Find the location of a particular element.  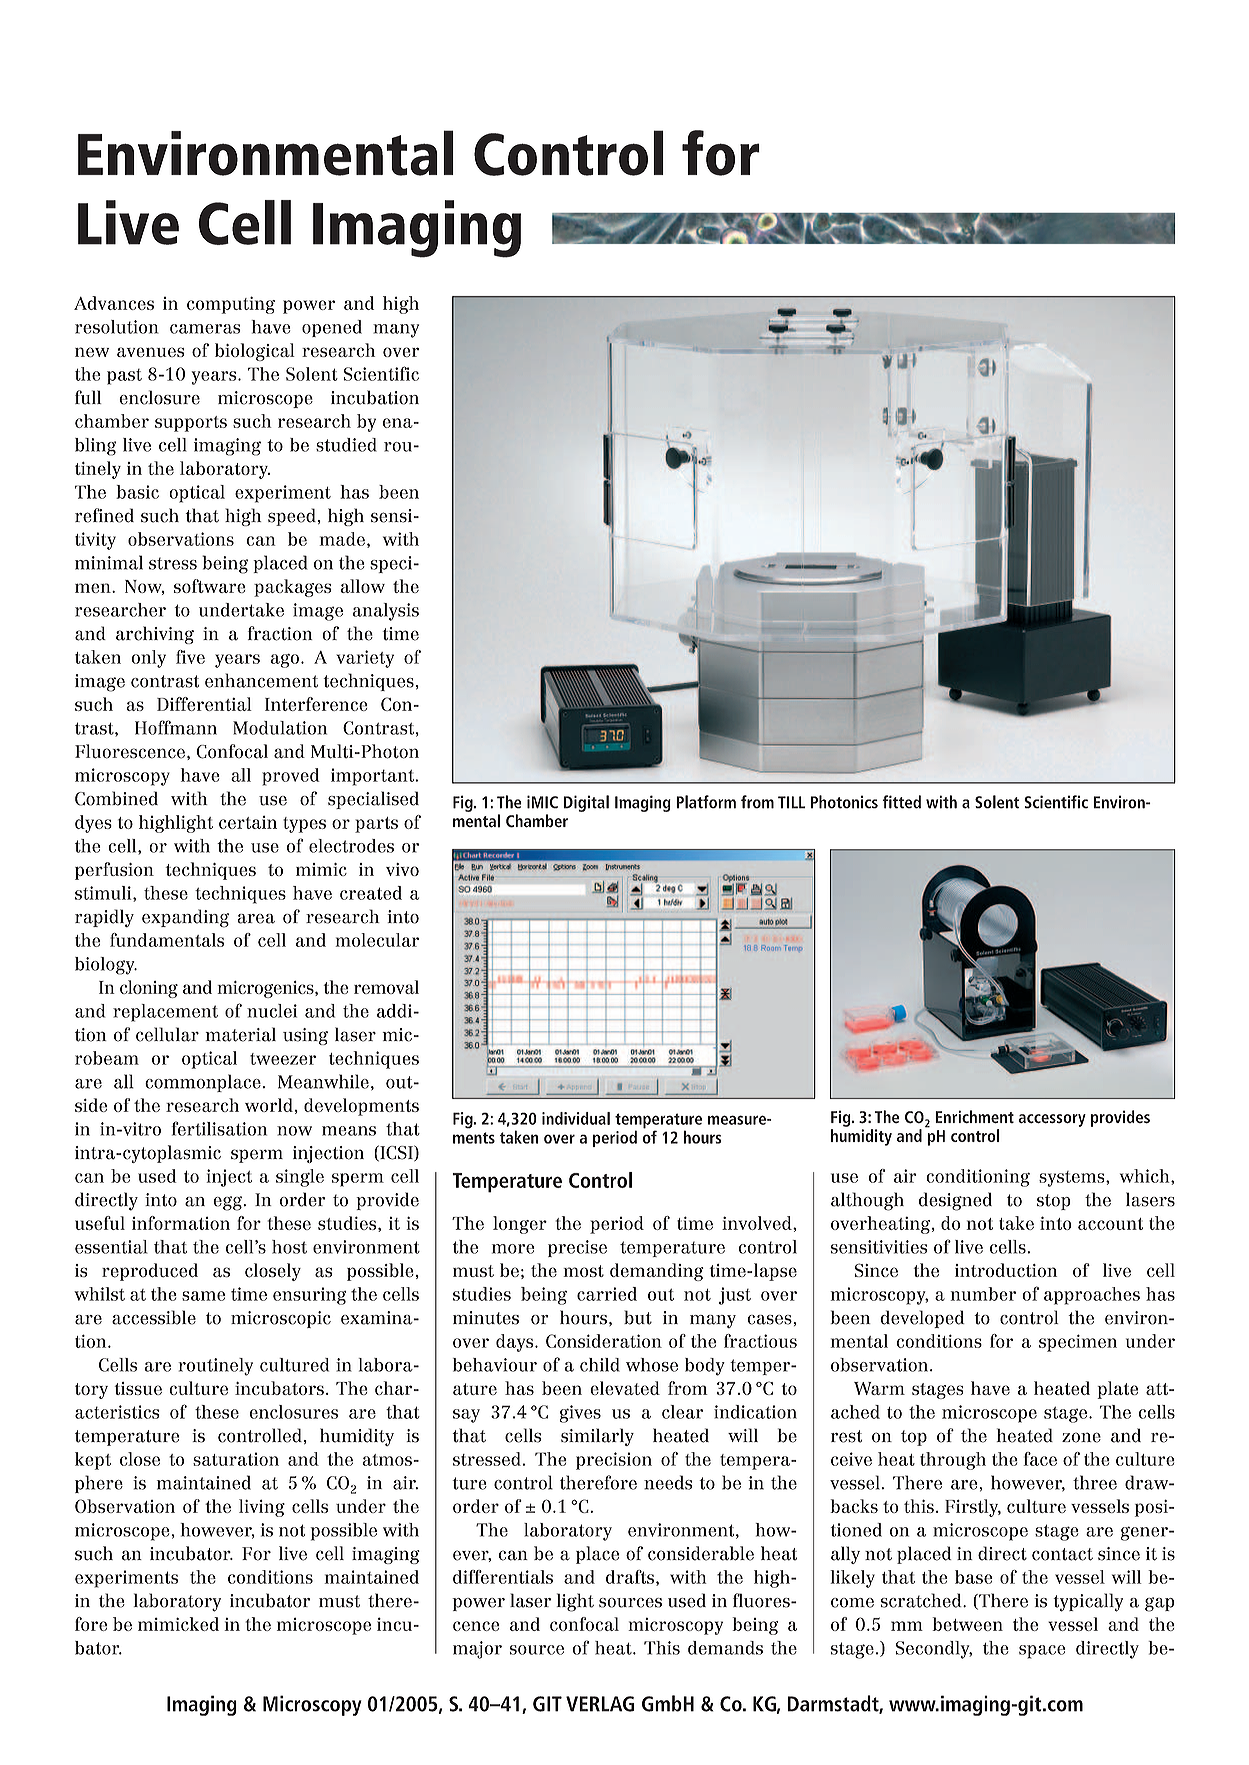

accessory is located at coordinates (1052, 1120).
